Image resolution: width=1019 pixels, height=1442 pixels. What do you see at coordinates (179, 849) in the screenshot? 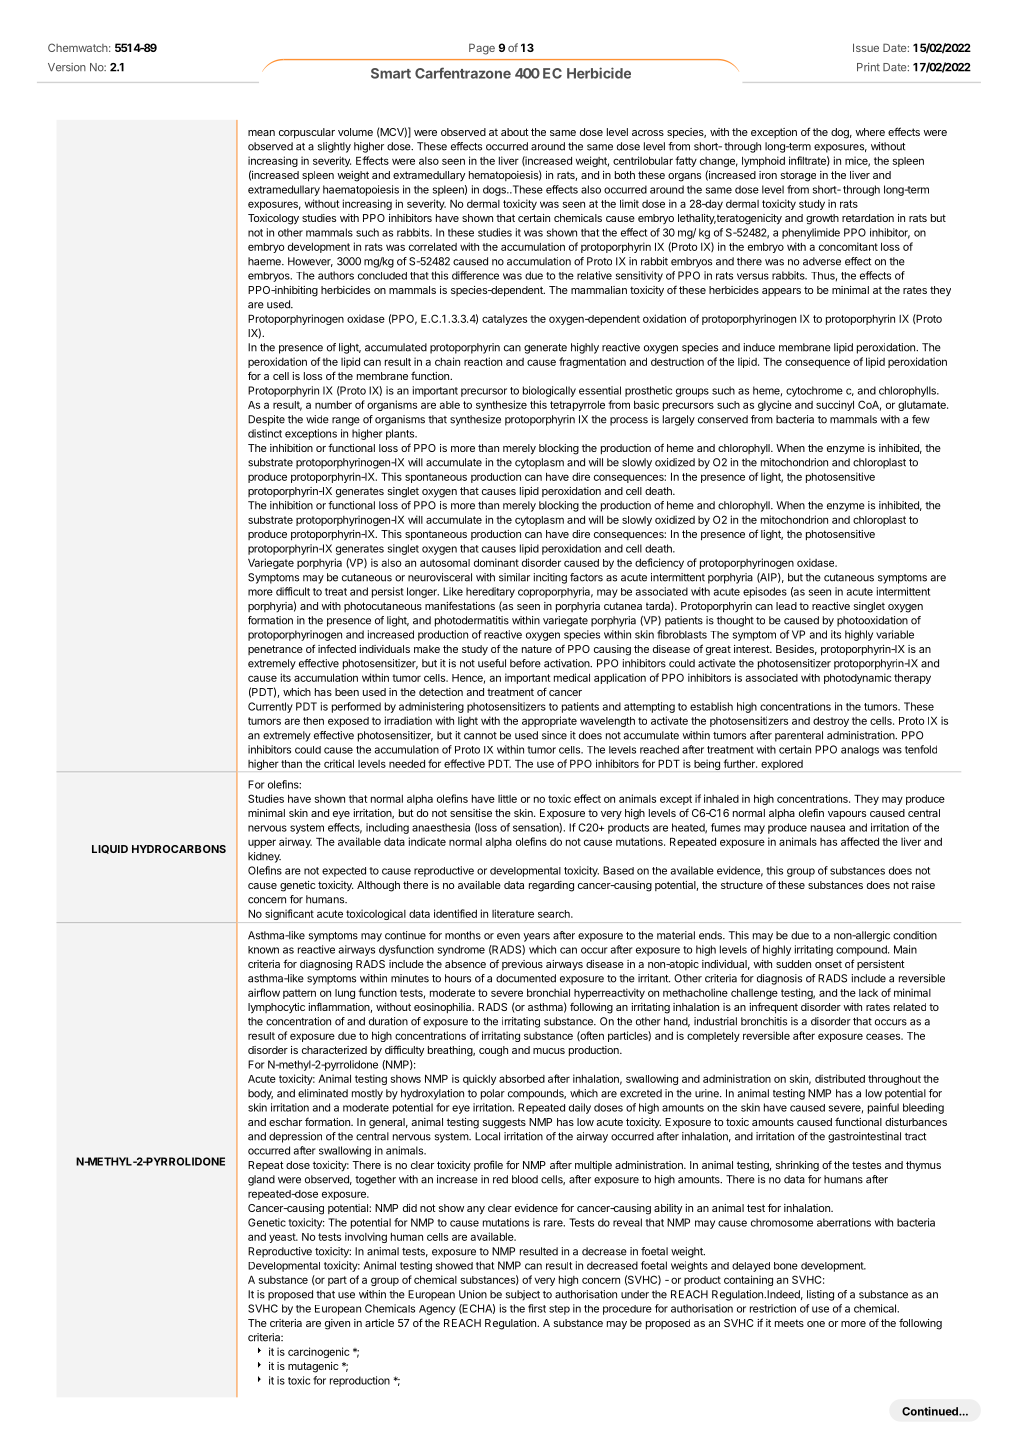
I see `HYDROCARBONS` at bounding box center [179, 849].
